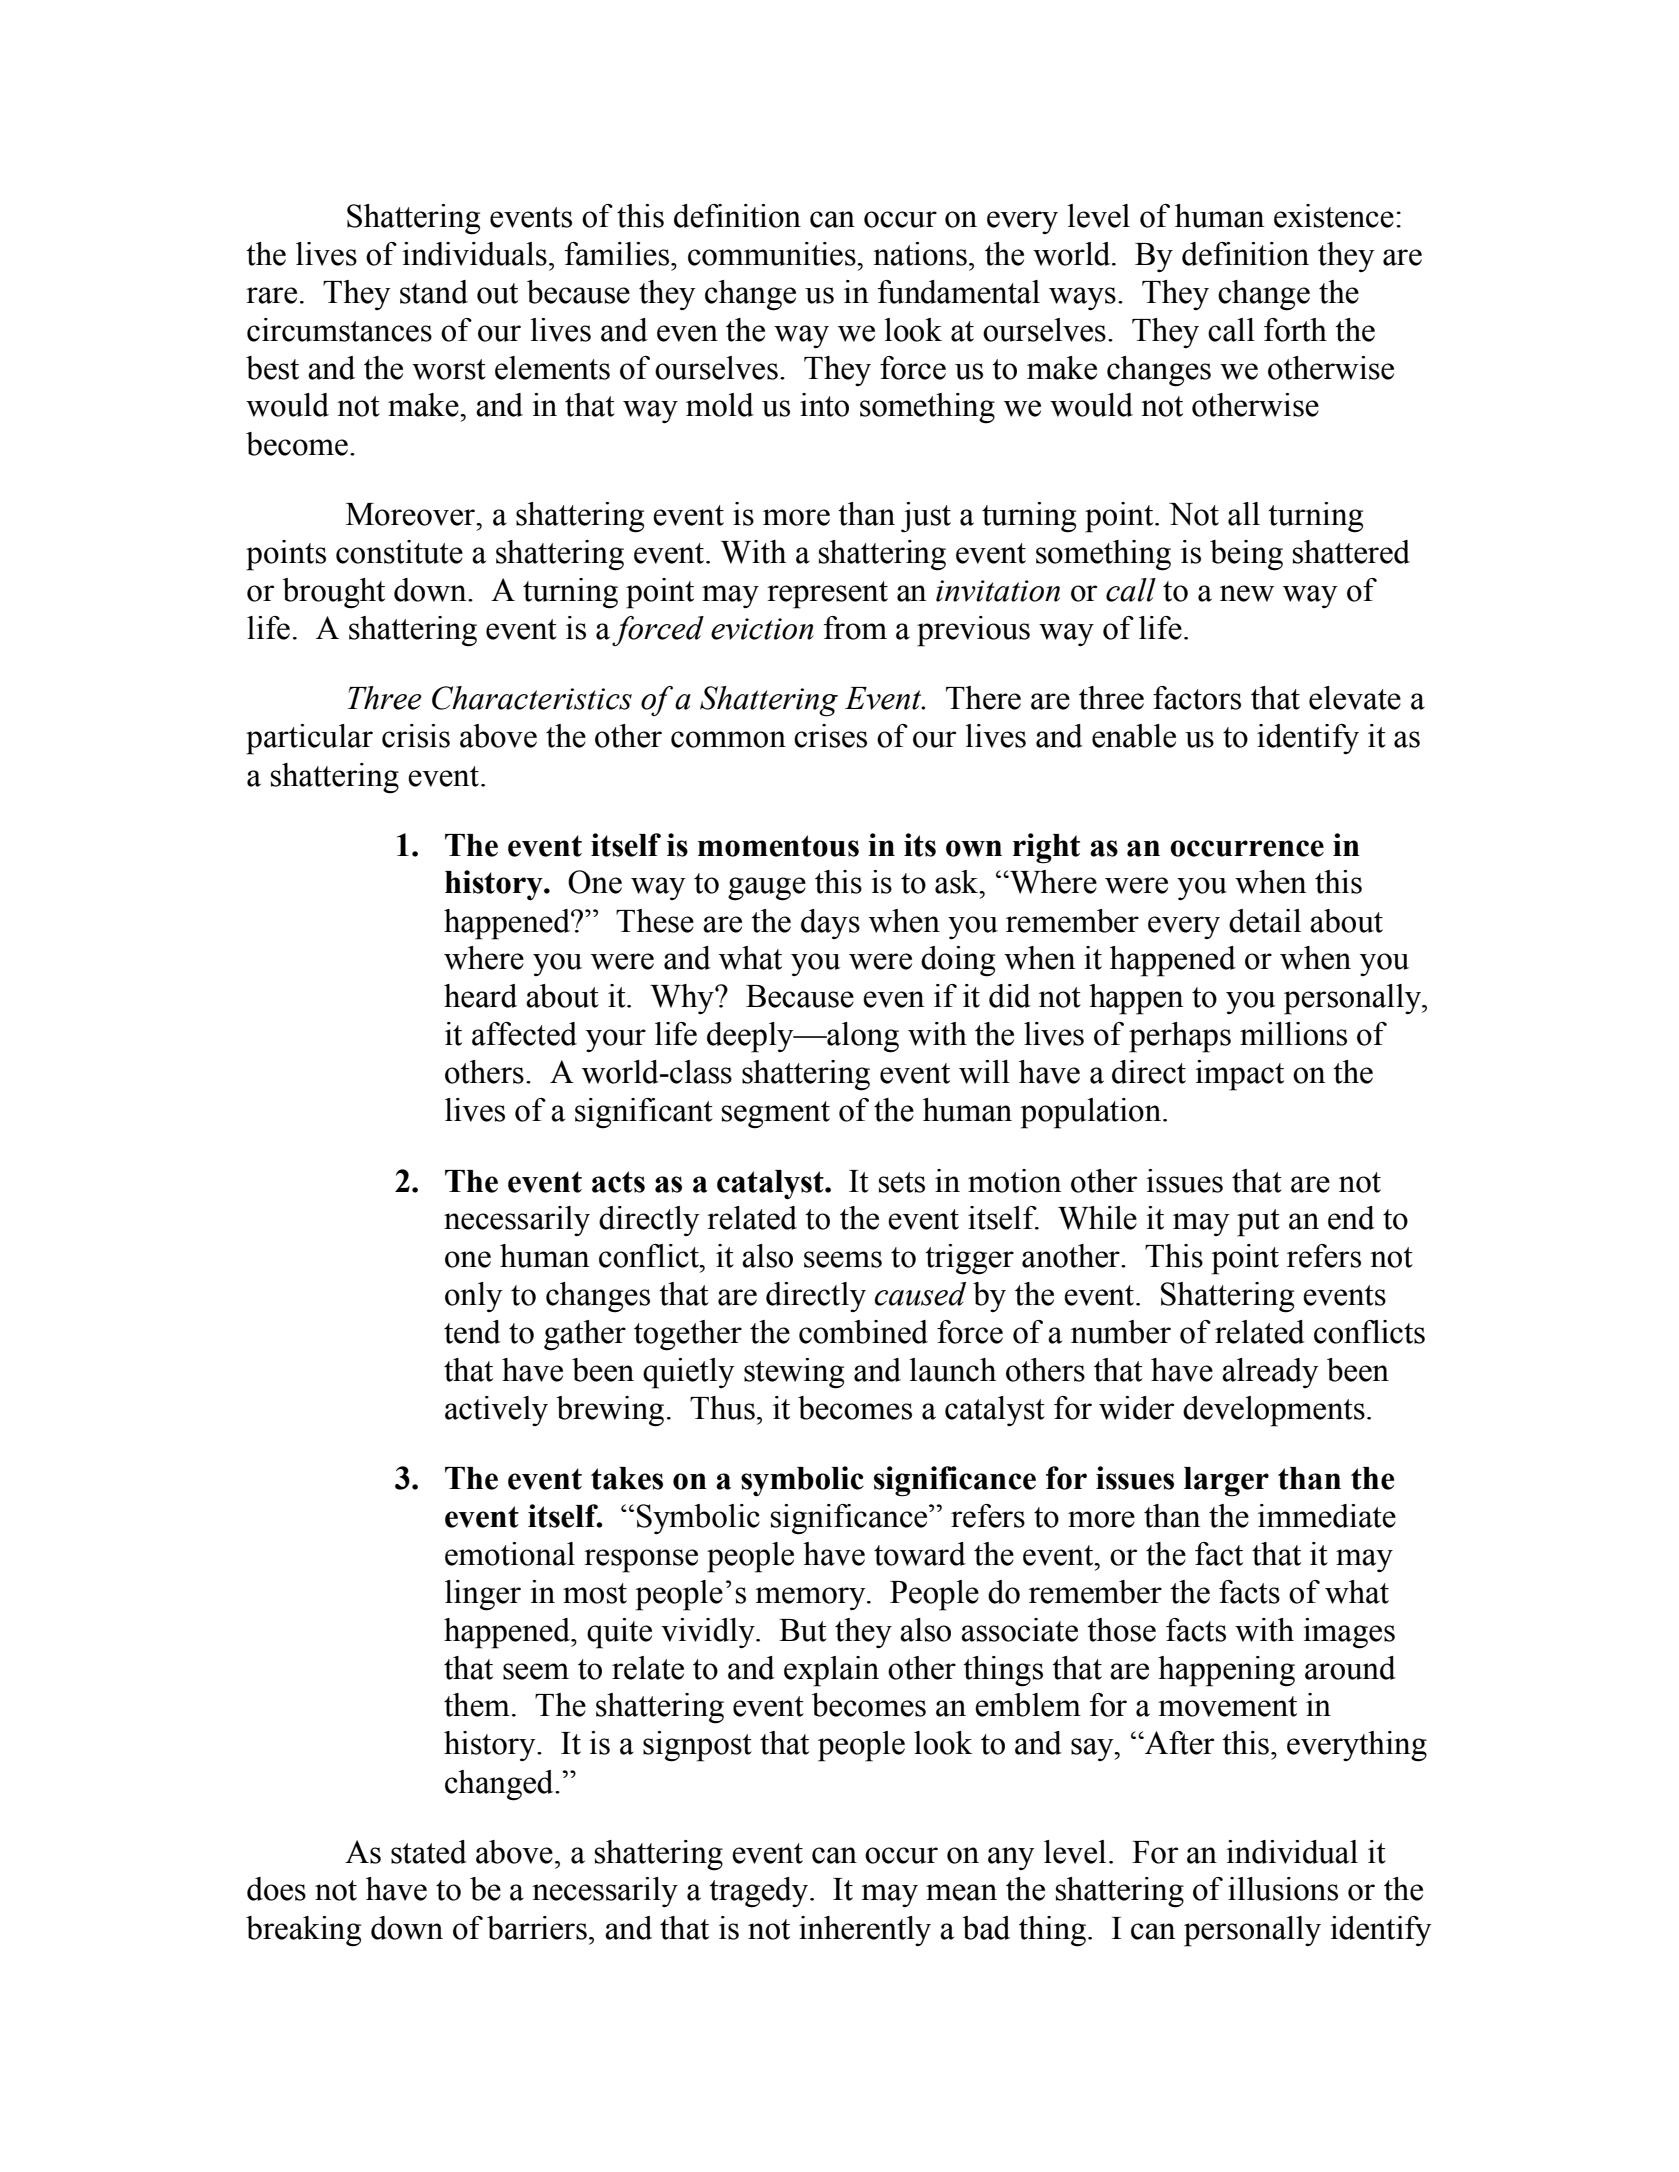 This screenshot has height=2172, width=1679. Describe the element at coordinates (429, 1852) in the screenshot. I see `stated` at that location.
